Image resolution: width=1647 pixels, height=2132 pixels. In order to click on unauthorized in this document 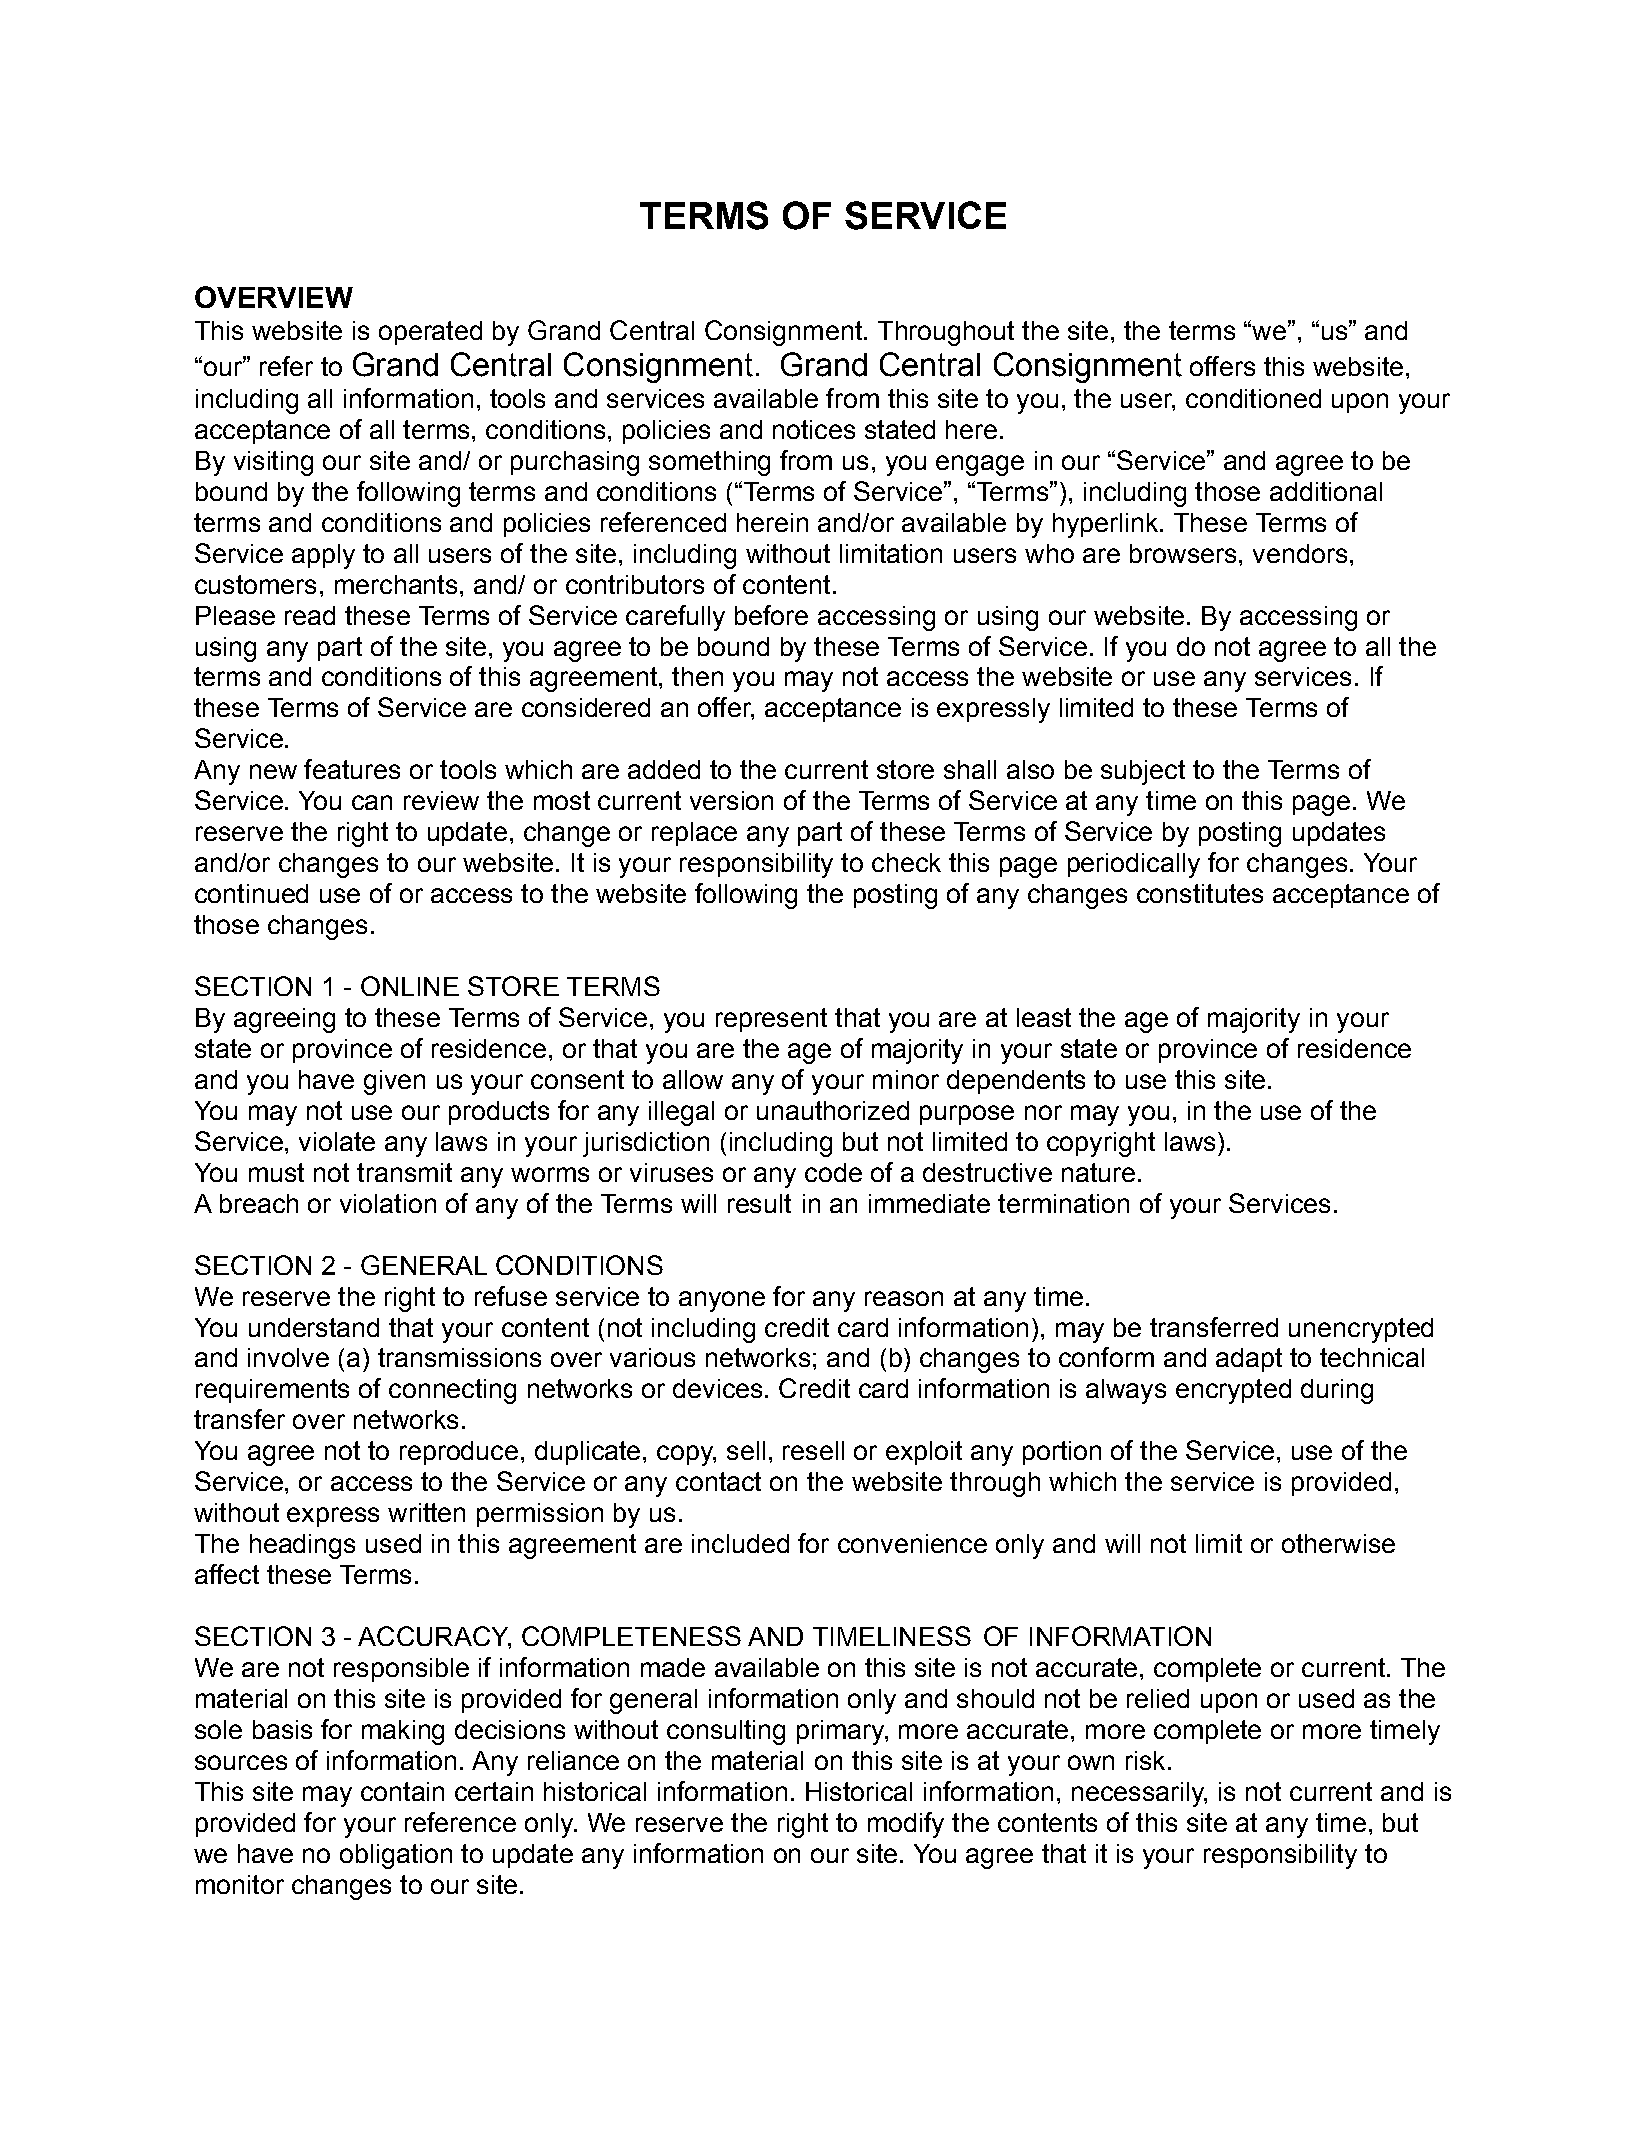, I will do `click(833, 1110)`.
